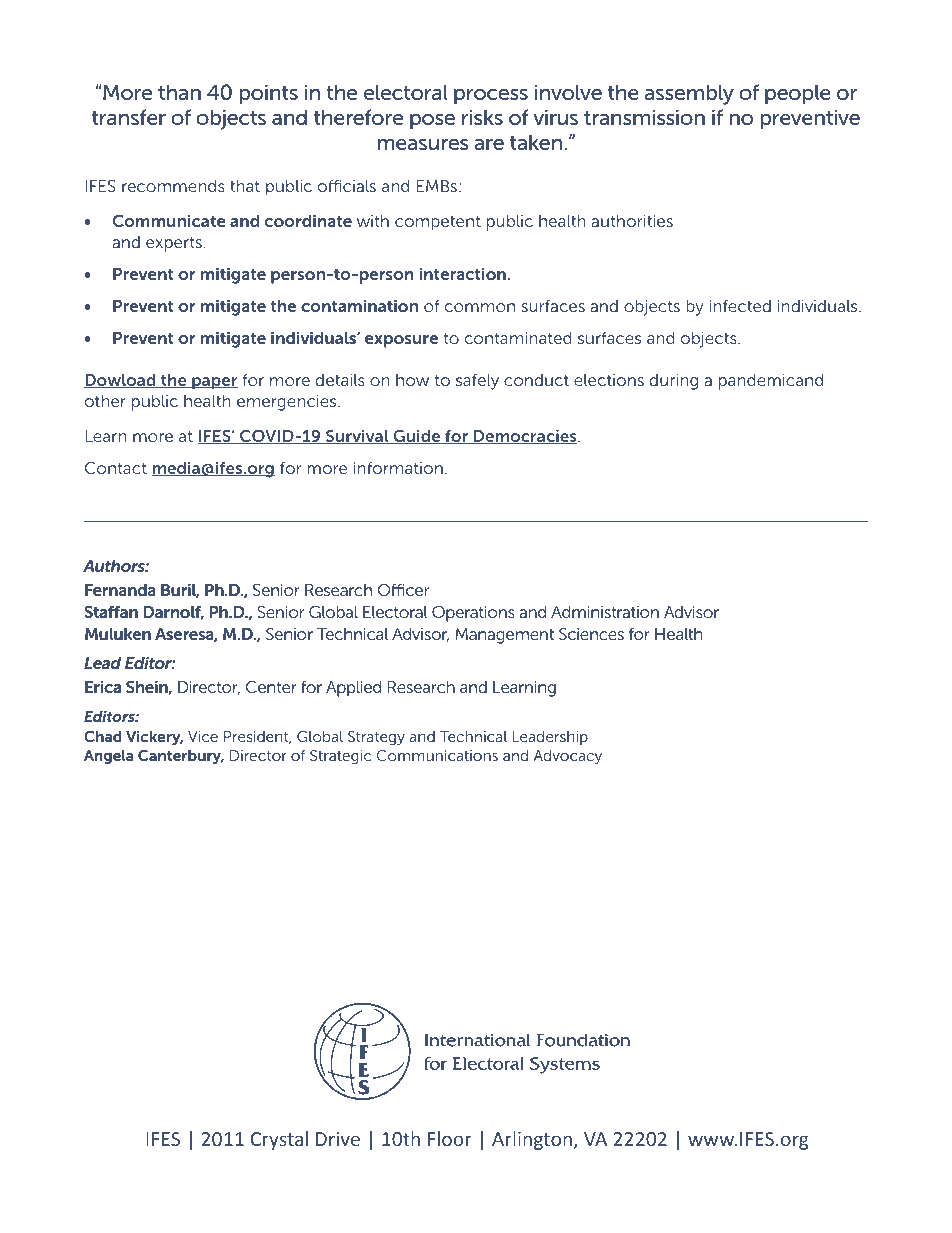  I want to click on Canterbury, so click(181, 757).
